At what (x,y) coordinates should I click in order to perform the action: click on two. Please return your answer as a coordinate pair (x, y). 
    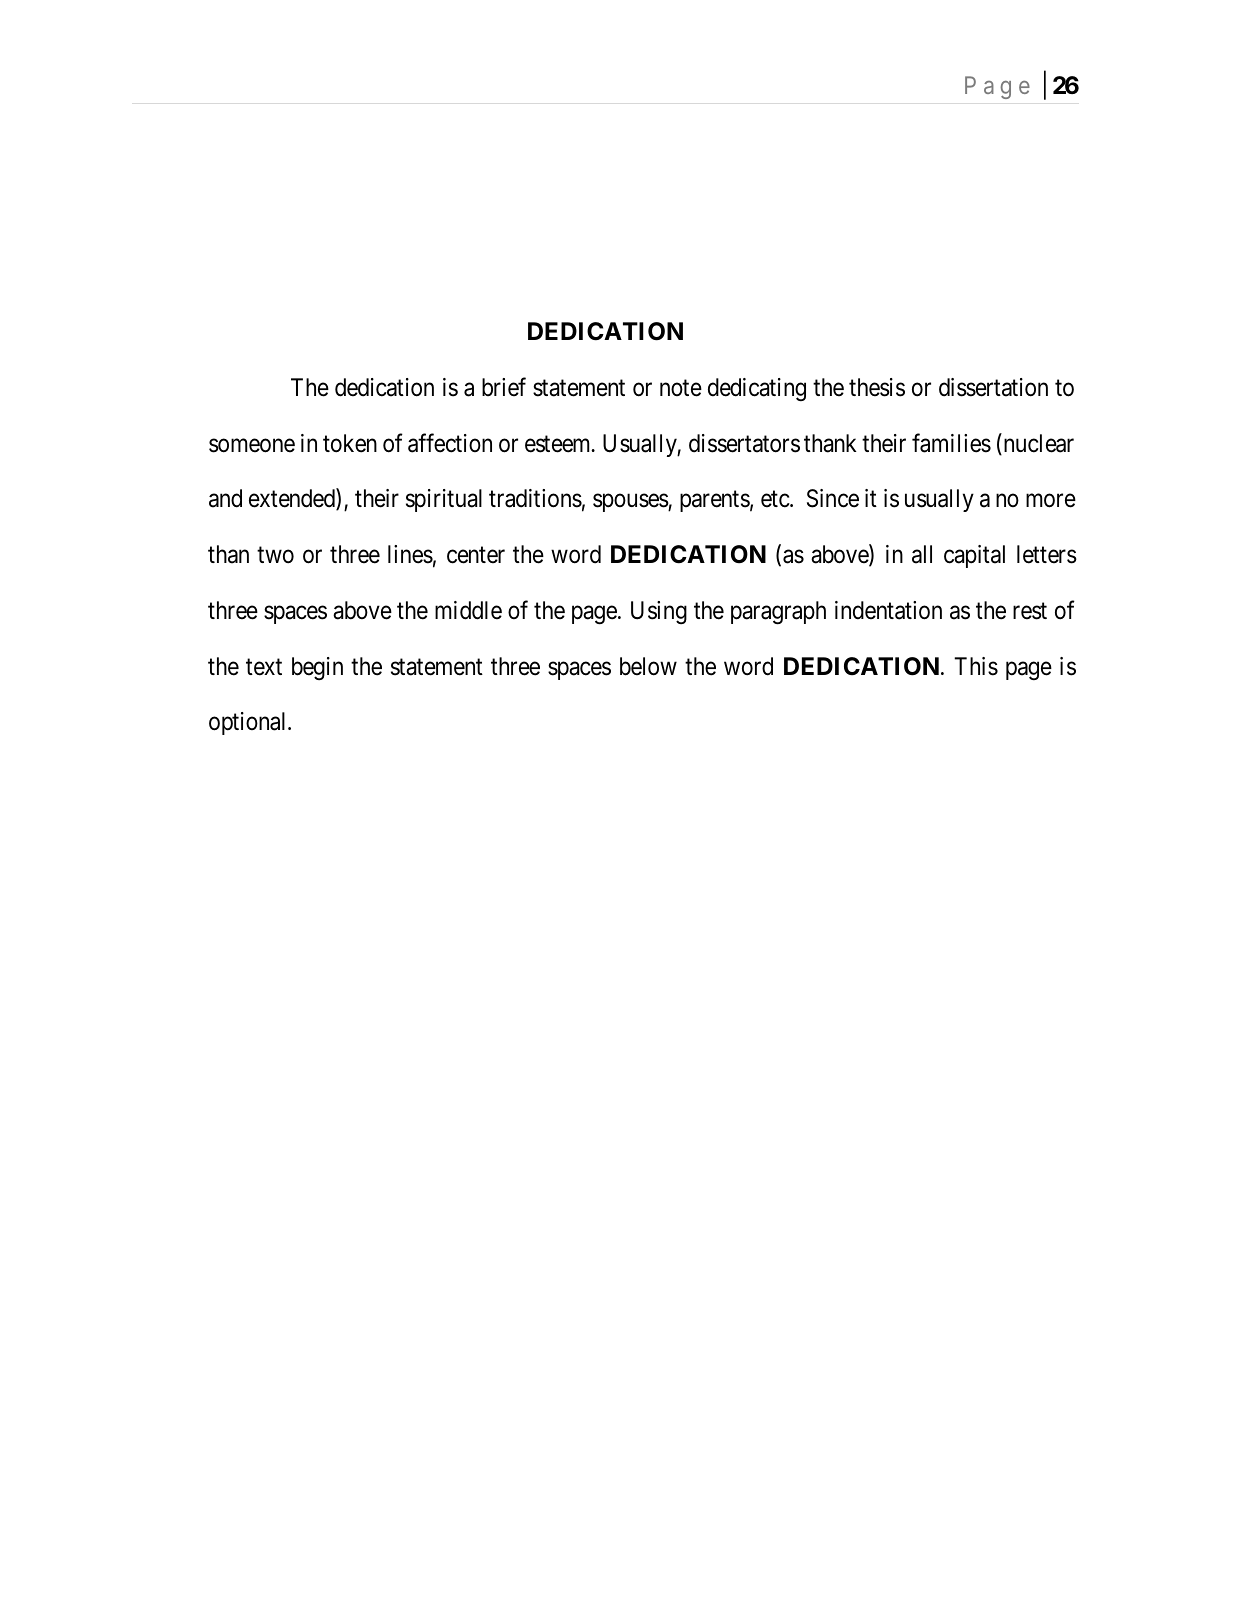
    Looking at the image, I should click on (275, 555).
